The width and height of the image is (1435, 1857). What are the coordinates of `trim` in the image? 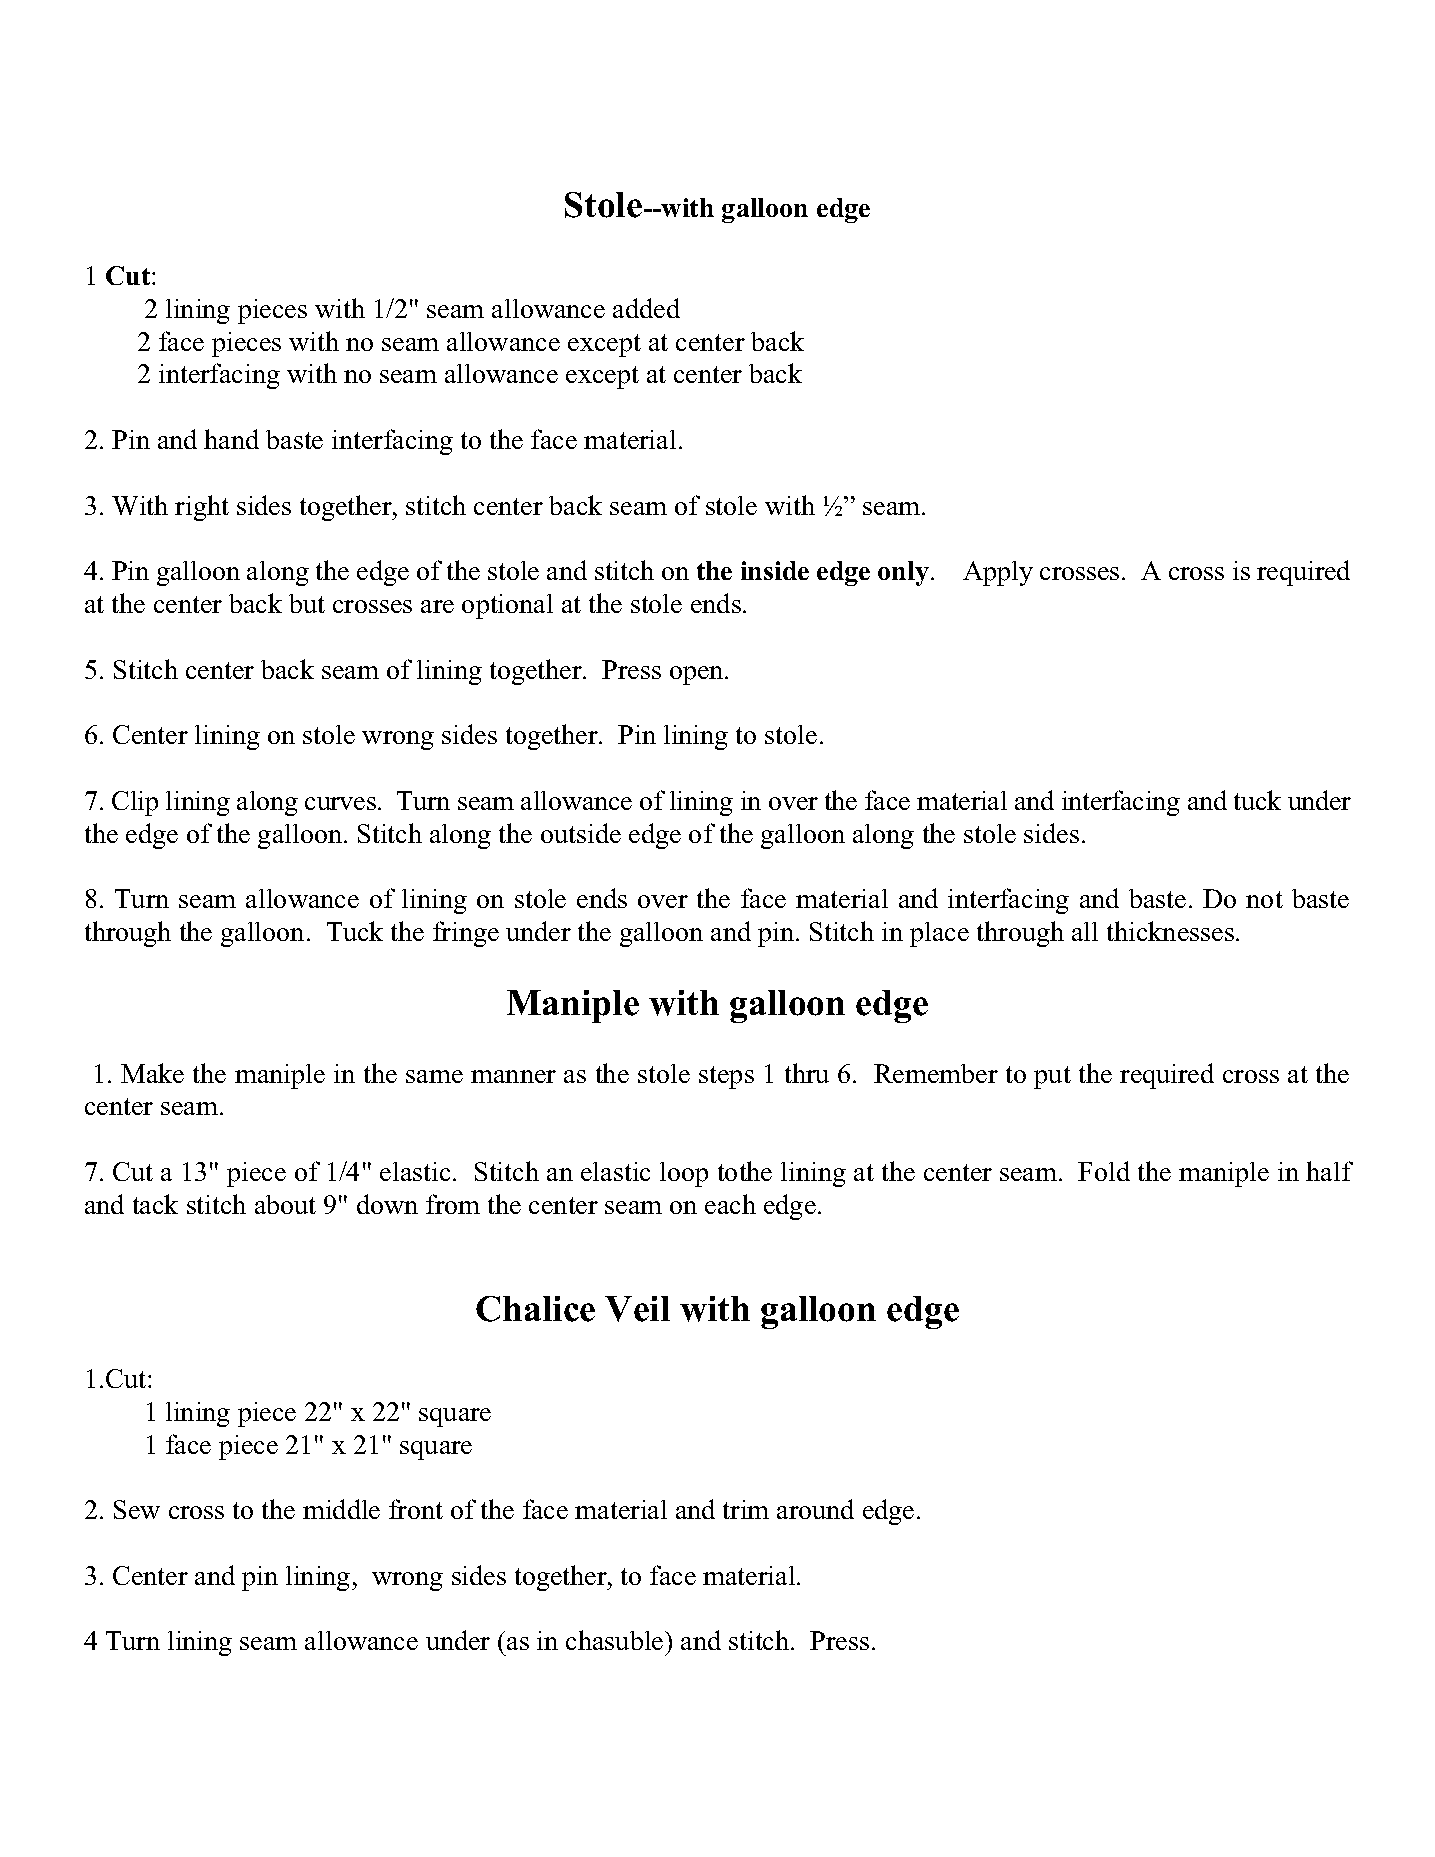 It's located at (746, 1509).
